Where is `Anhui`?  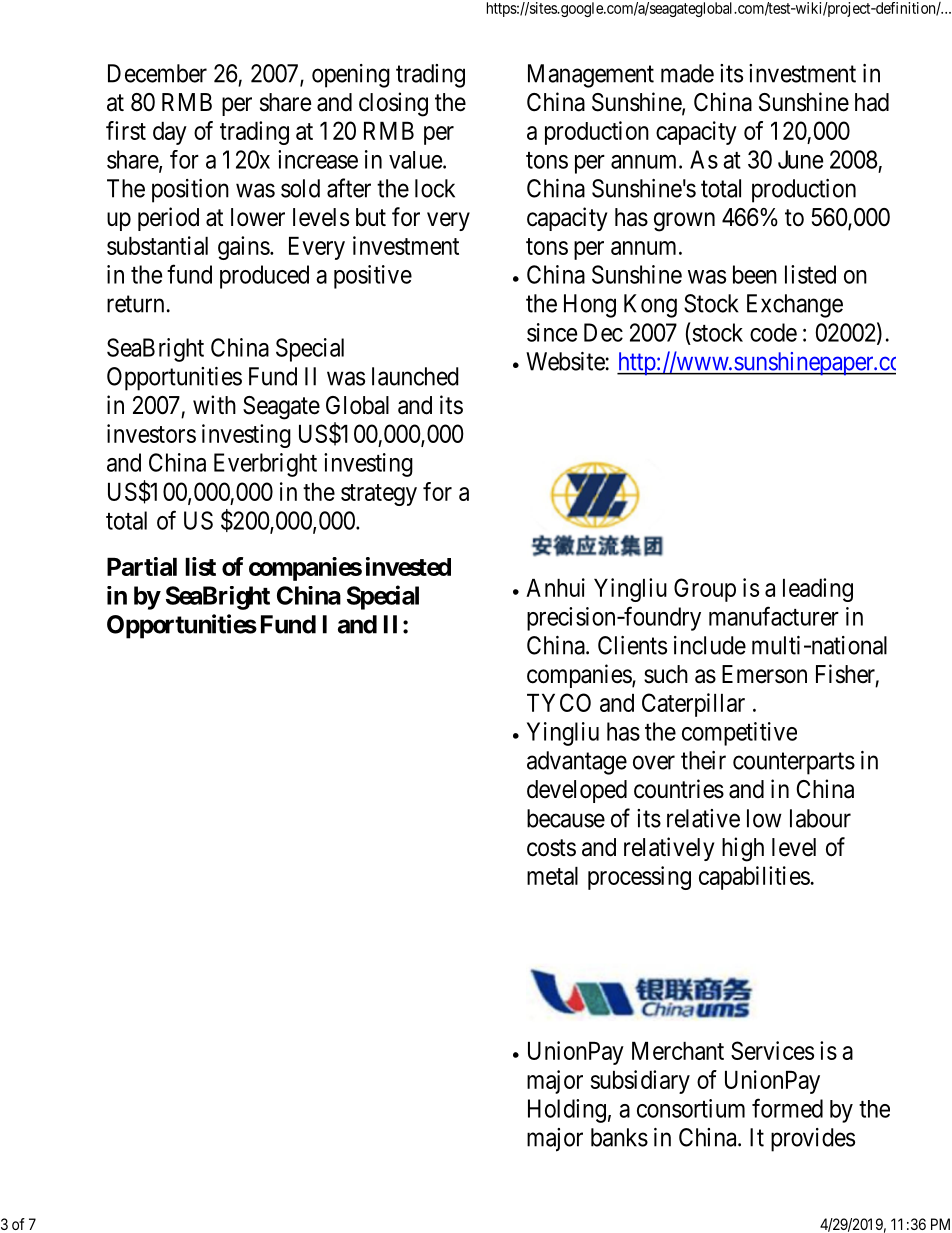 Anhui is located at coordinates (555, 587).
